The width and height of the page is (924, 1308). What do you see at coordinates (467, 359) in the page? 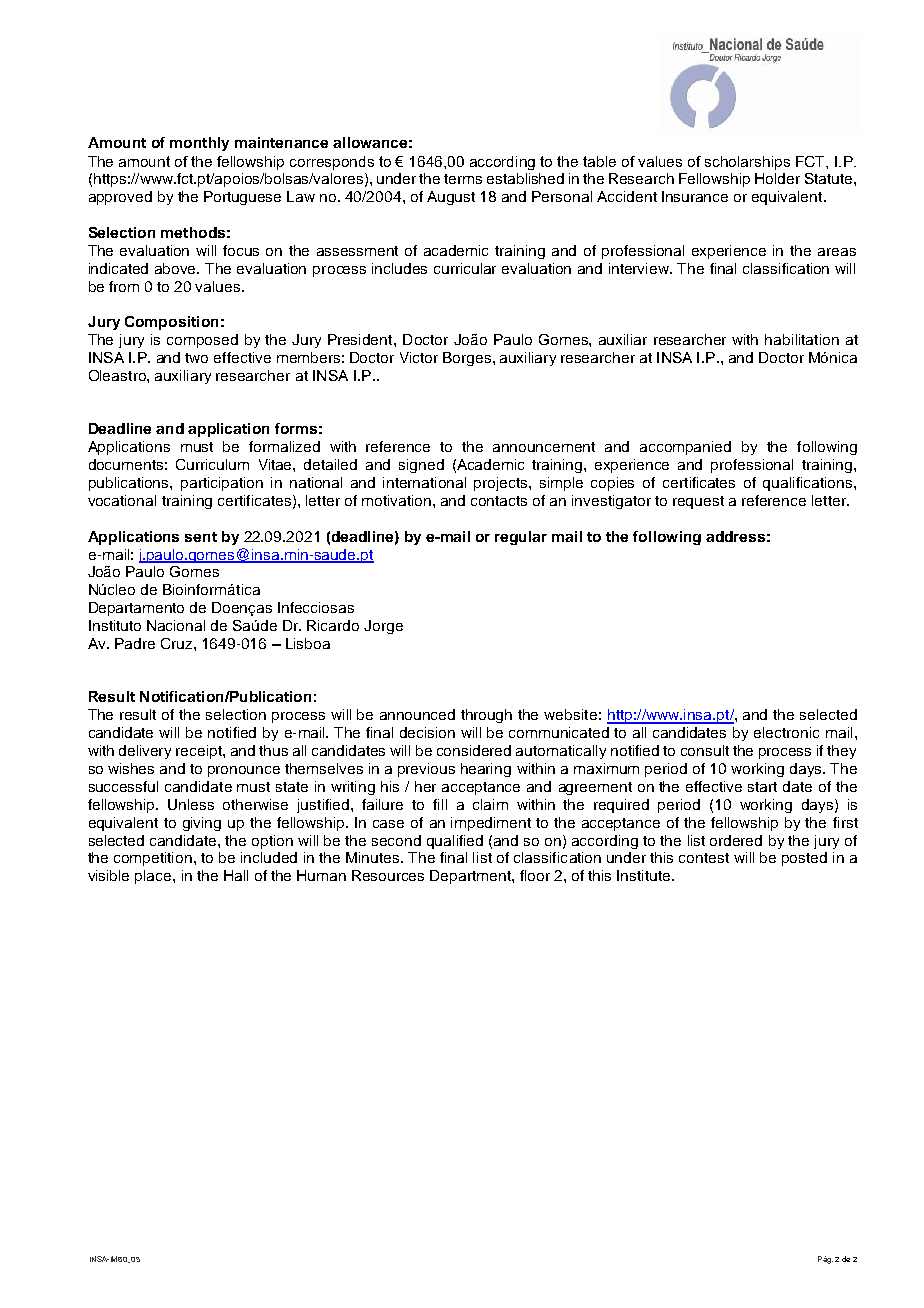
I see `Borges` at bounding box center [467, 359].
